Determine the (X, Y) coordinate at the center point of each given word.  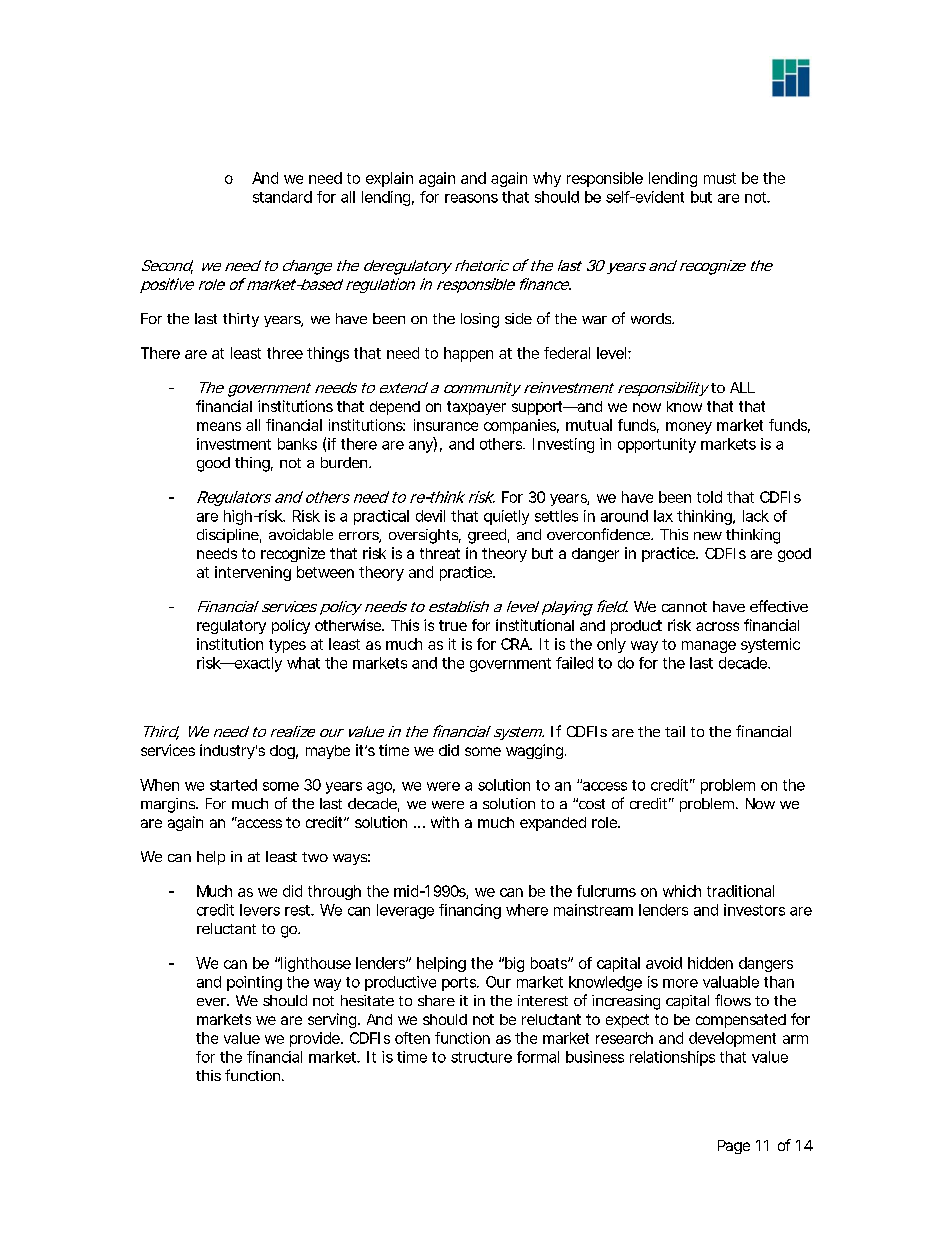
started (233, 785)
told (709, 497)
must (720, 178)
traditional (740, 891)
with (445, 822)
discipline (228, 536)
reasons (471, 198)
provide (315, 1039)
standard (282, 197)
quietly (506, 517)
